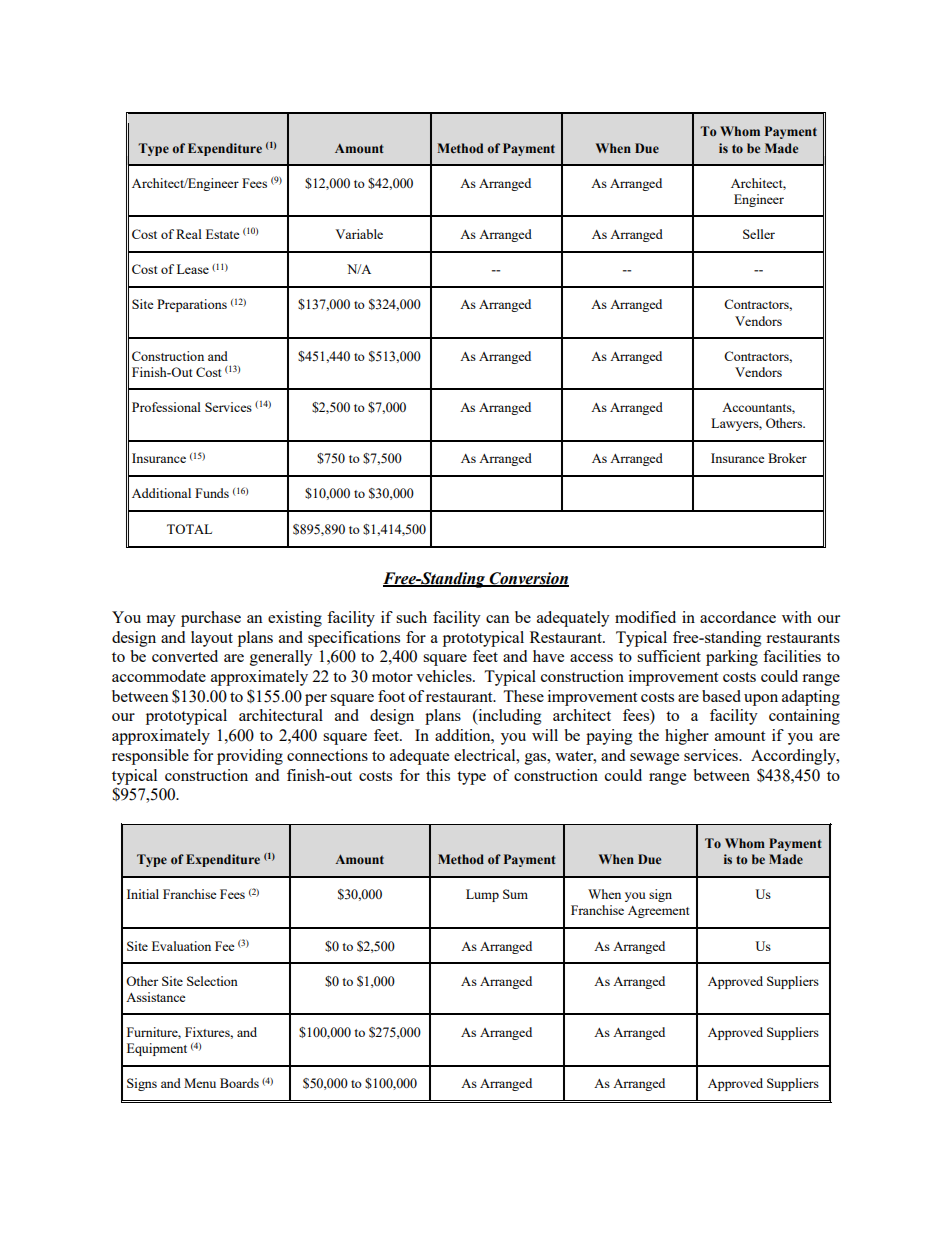  I want to click on Seller, so click(759, 234).
